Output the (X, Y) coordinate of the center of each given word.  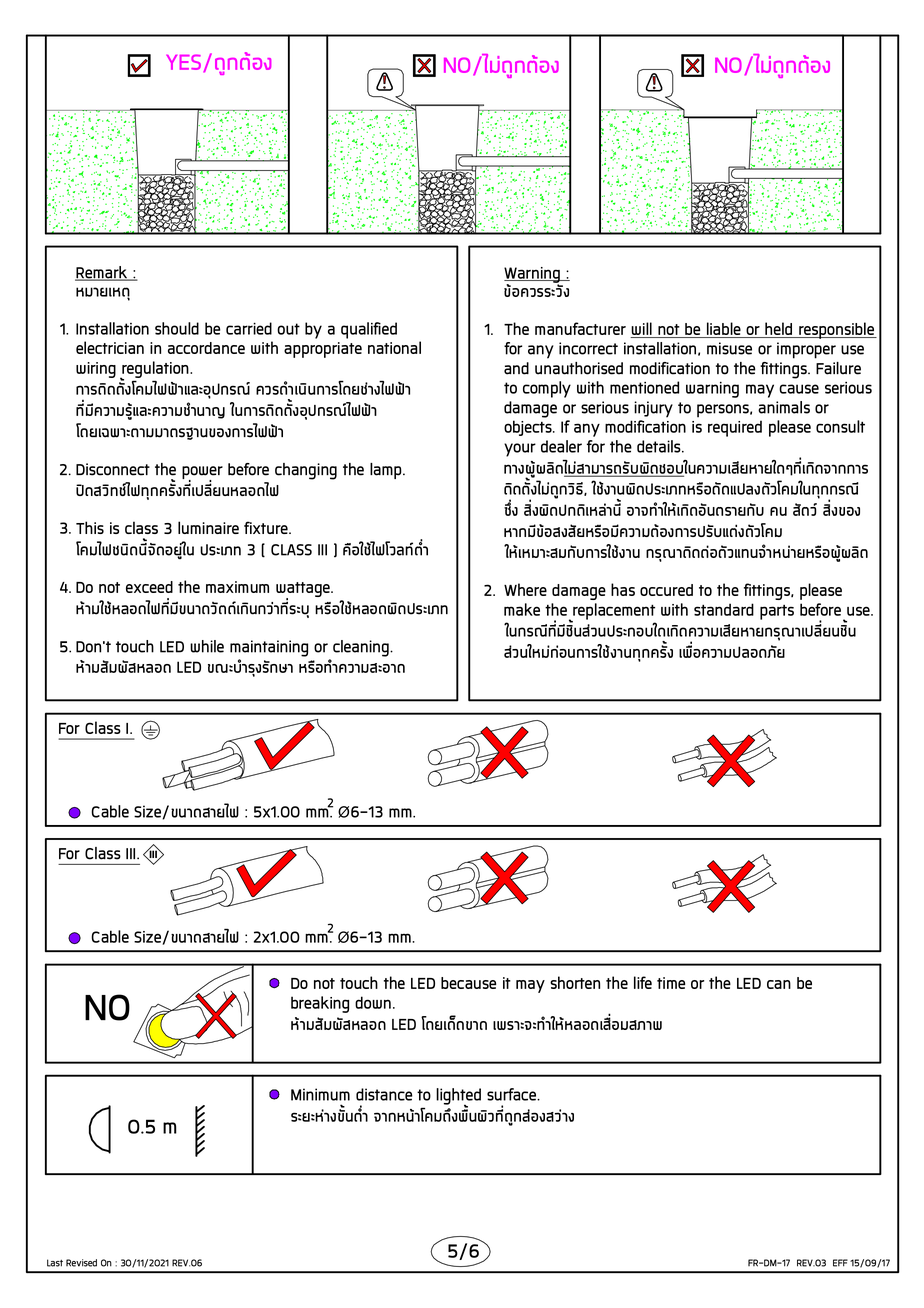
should (177, 328)
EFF (840, 1263)
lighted (458, 1097)
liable (724, 328)
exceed (149, 587)
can (779, 984)
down (373, 1002)
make (522, 609)
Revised (81, 1263)
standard (724, 609)
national (394, 347)
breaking (320, 1004)
